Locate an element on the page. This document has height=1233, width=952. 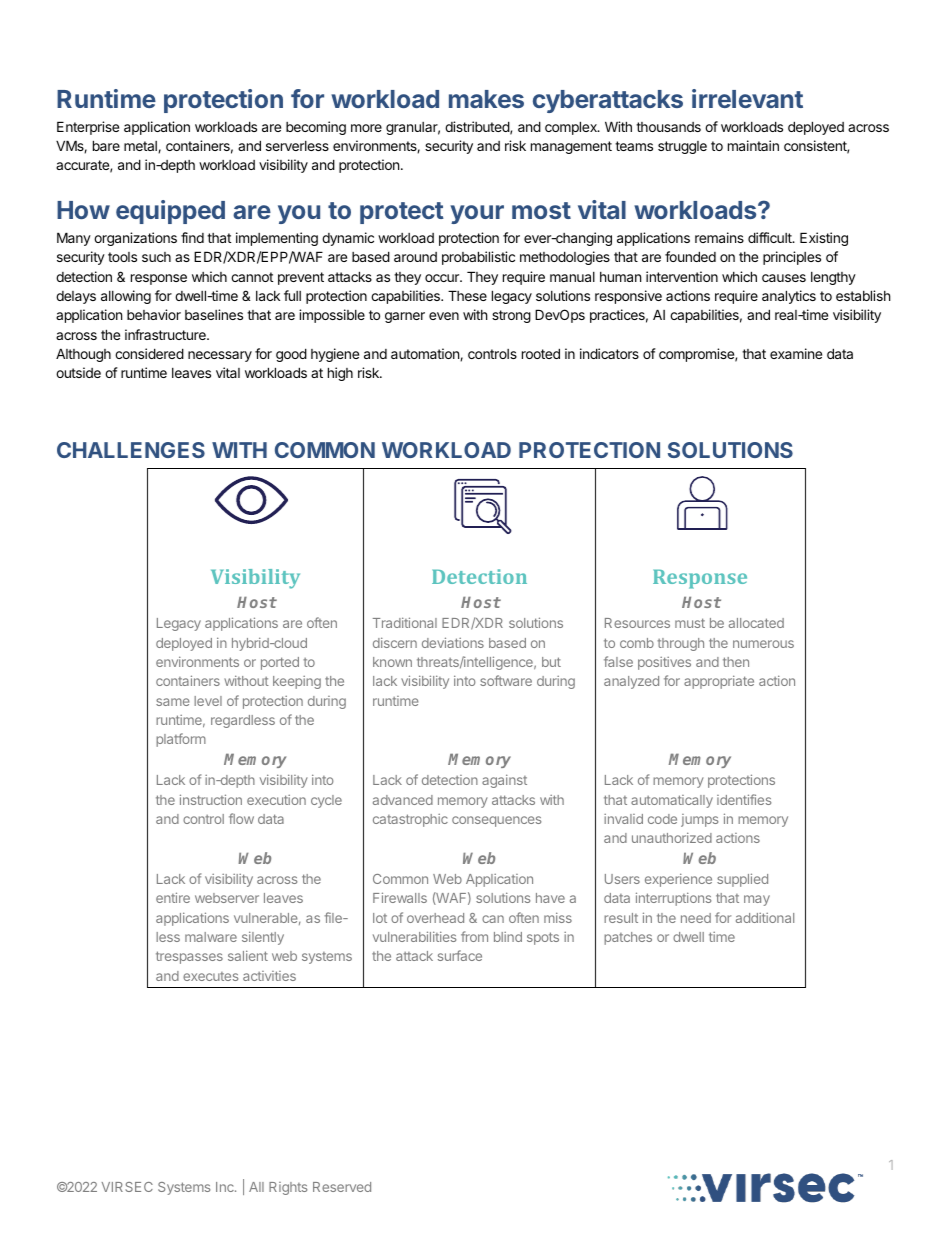
numerous is located at coordinates (763, 644).
